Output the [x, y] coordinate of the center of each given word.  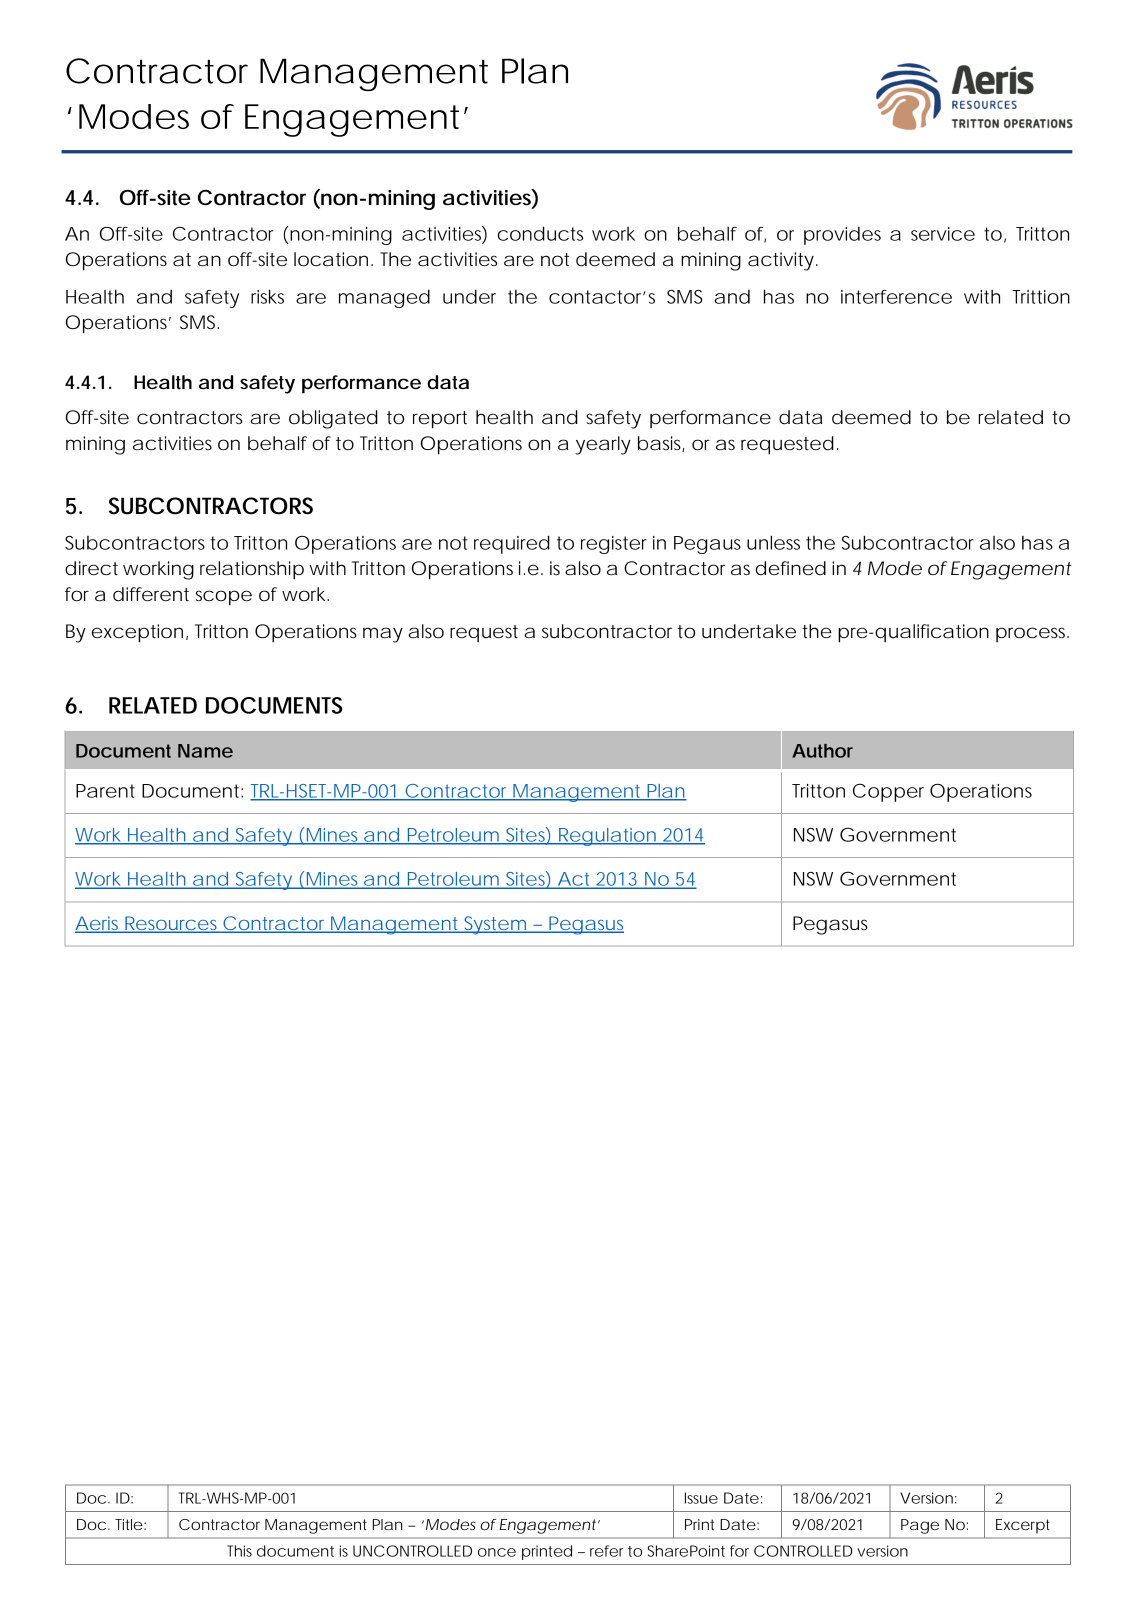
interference [896, 297]
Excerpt [1023, 1526]
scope [224, 598]
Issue [701, 1498]
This [239, 1551]
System [495, 925]
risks [267, 297]
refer [606, 1551]
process [1032, 635]
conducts [540, 233]
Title [129, 1524]
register [614, 545]
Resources [172, 924]
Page [920, 1526]
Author [822, 751]
